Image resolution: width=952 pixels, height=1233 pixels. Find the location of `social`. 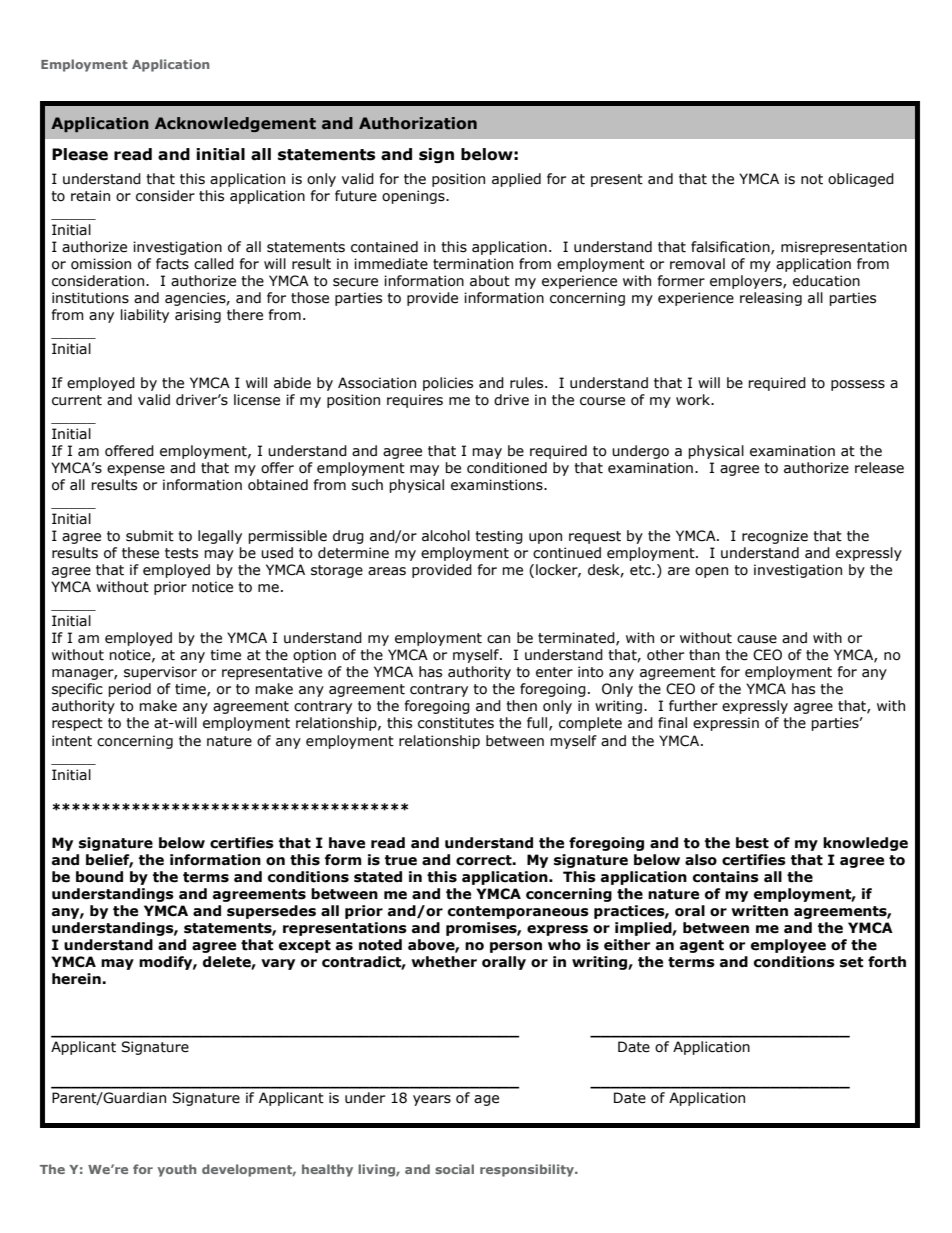

social is located at coordinates (454, 1169).
